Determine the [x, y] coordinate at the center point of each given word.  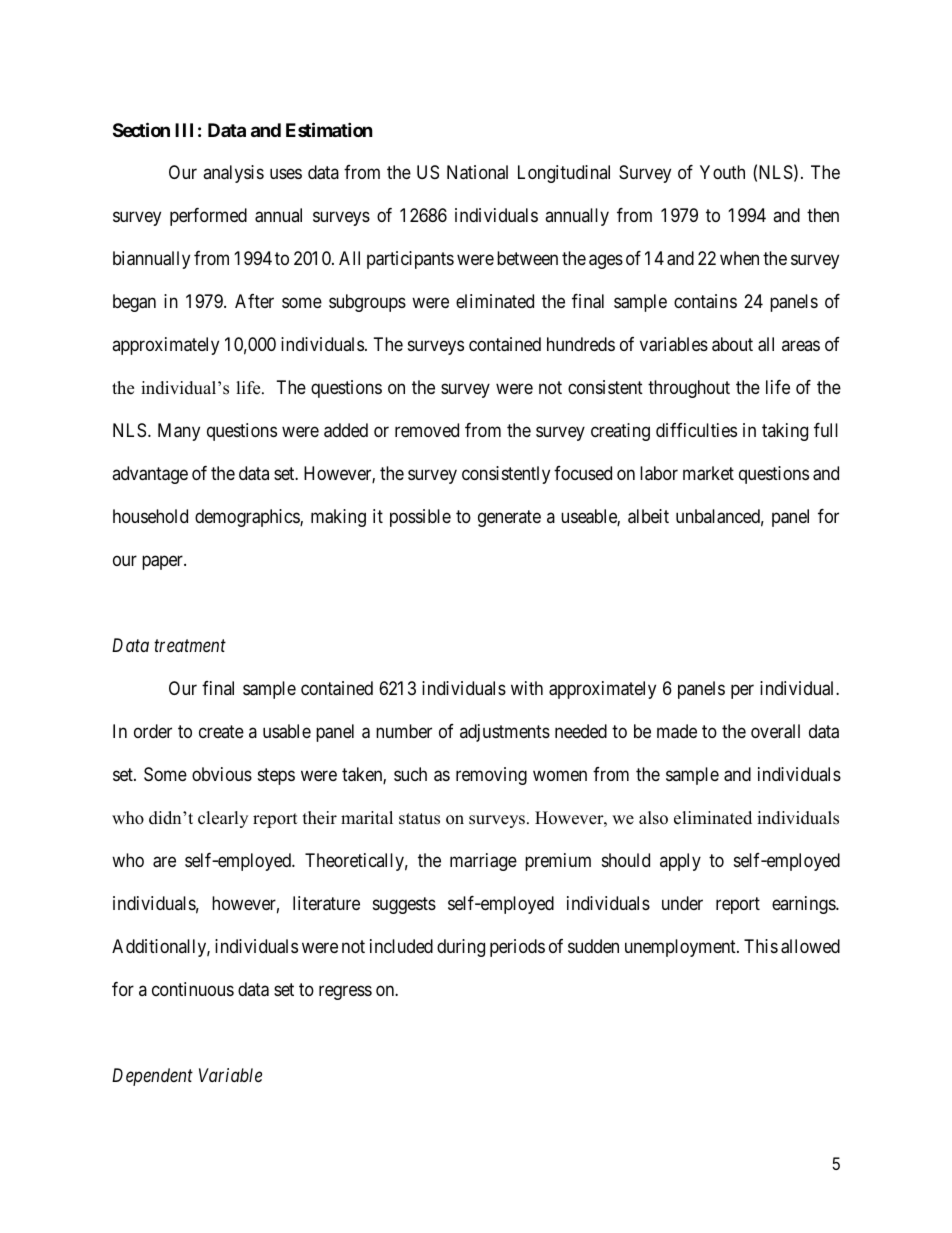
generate [509, 518]
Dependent [152, 1077]
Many [179, 432]
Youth [722, 172]
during [461, 948]
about [732, 344]
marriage [483, 862]
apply [680, 862]
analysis [233, 174]
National [477, 172]
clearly [223, 819]
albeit [648, 516]
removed [427, 430]
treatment [190, 646]
